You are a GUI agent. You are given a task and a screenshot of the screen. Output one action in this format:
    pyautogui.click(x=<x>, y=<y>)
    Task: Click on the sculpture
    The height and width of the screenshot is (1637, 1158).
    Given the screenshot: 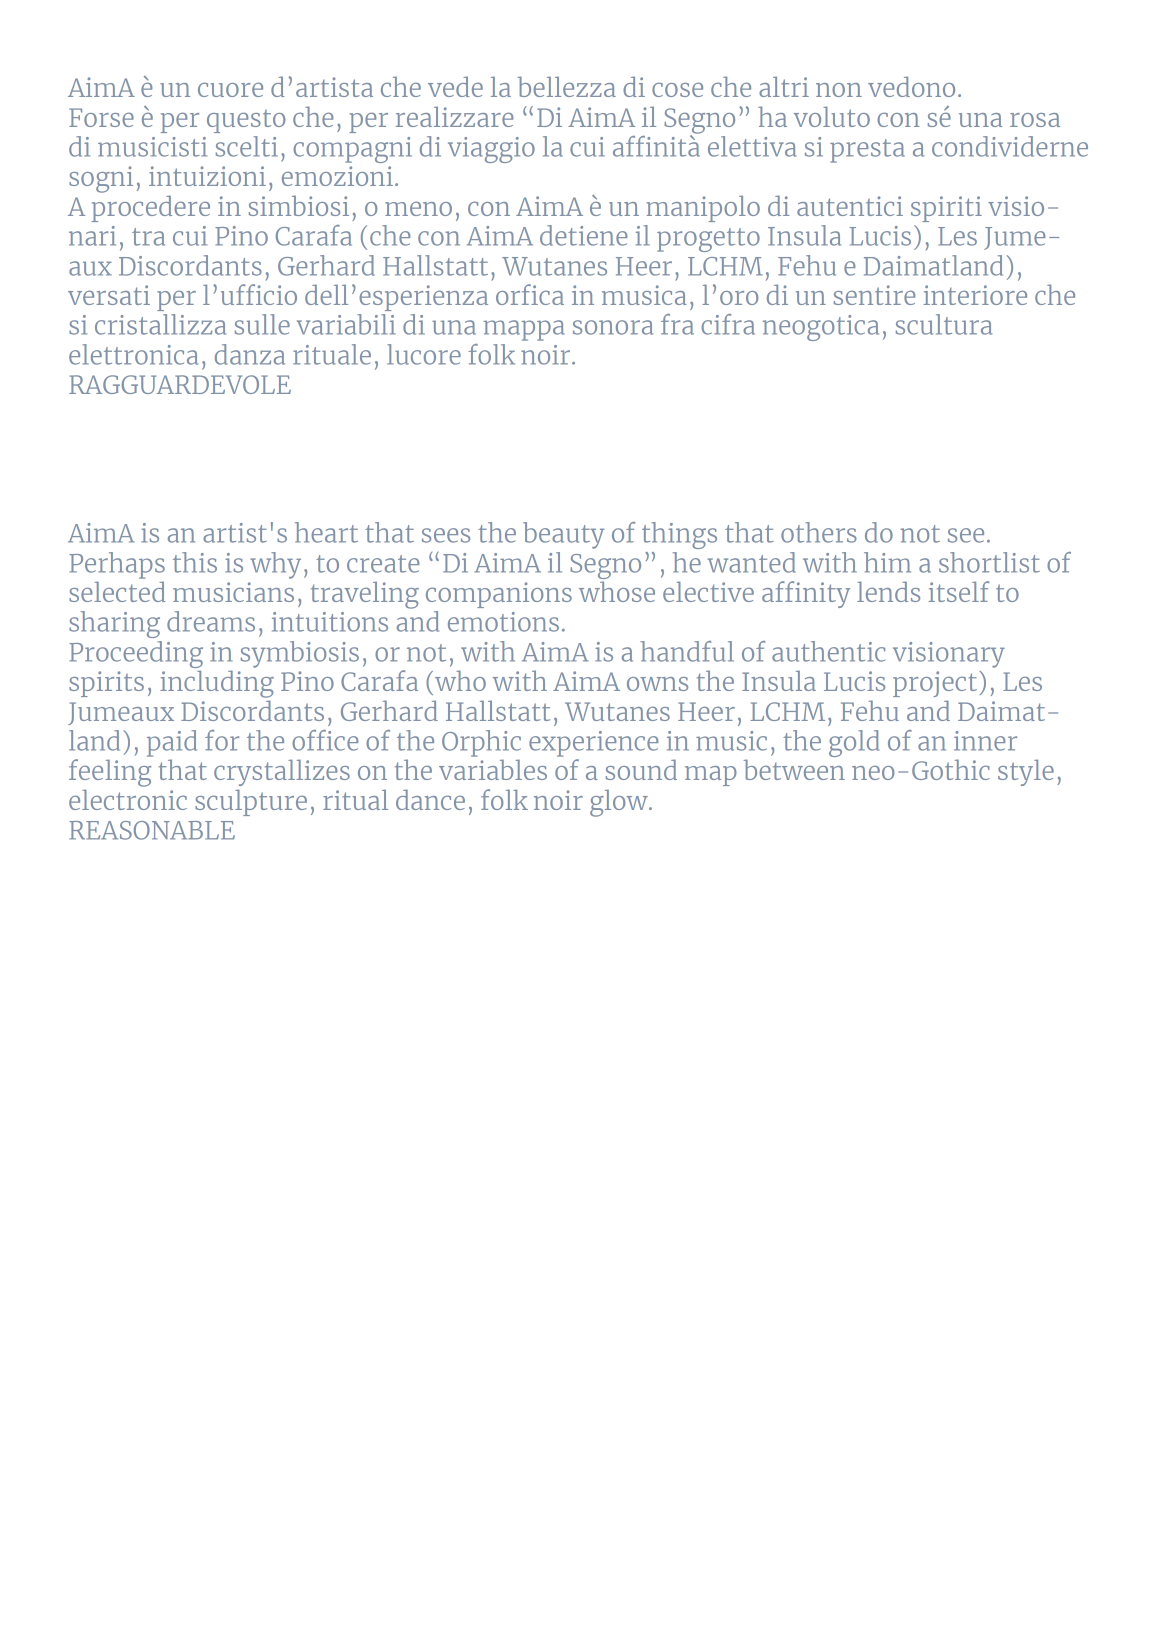 What is the action you would take?
    pyautogui.click(x=251, y=802)
